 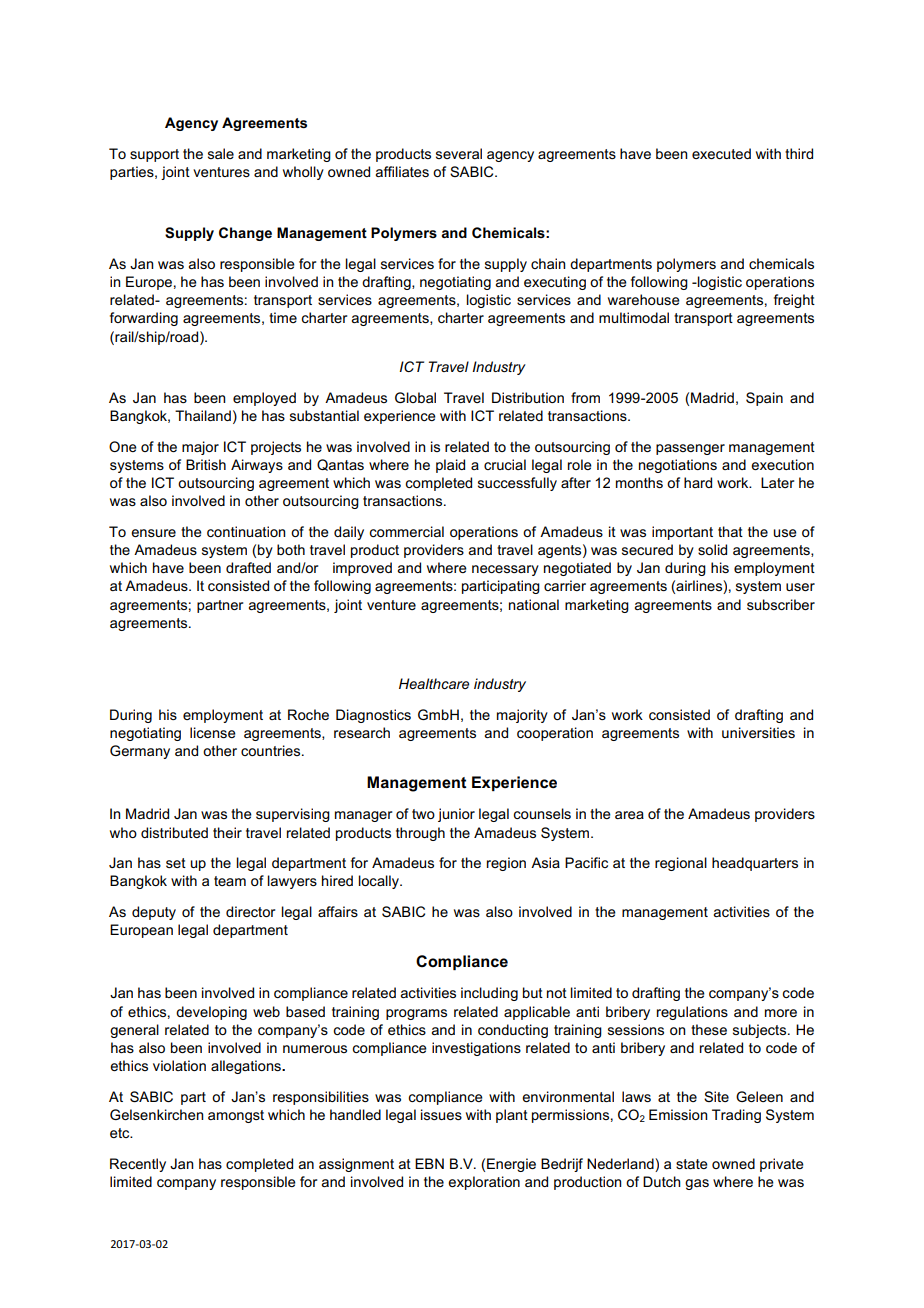 What do you see at coordinates (221, 153) in the screenshot?
I see `sale` at bounding box center [221, 153].
